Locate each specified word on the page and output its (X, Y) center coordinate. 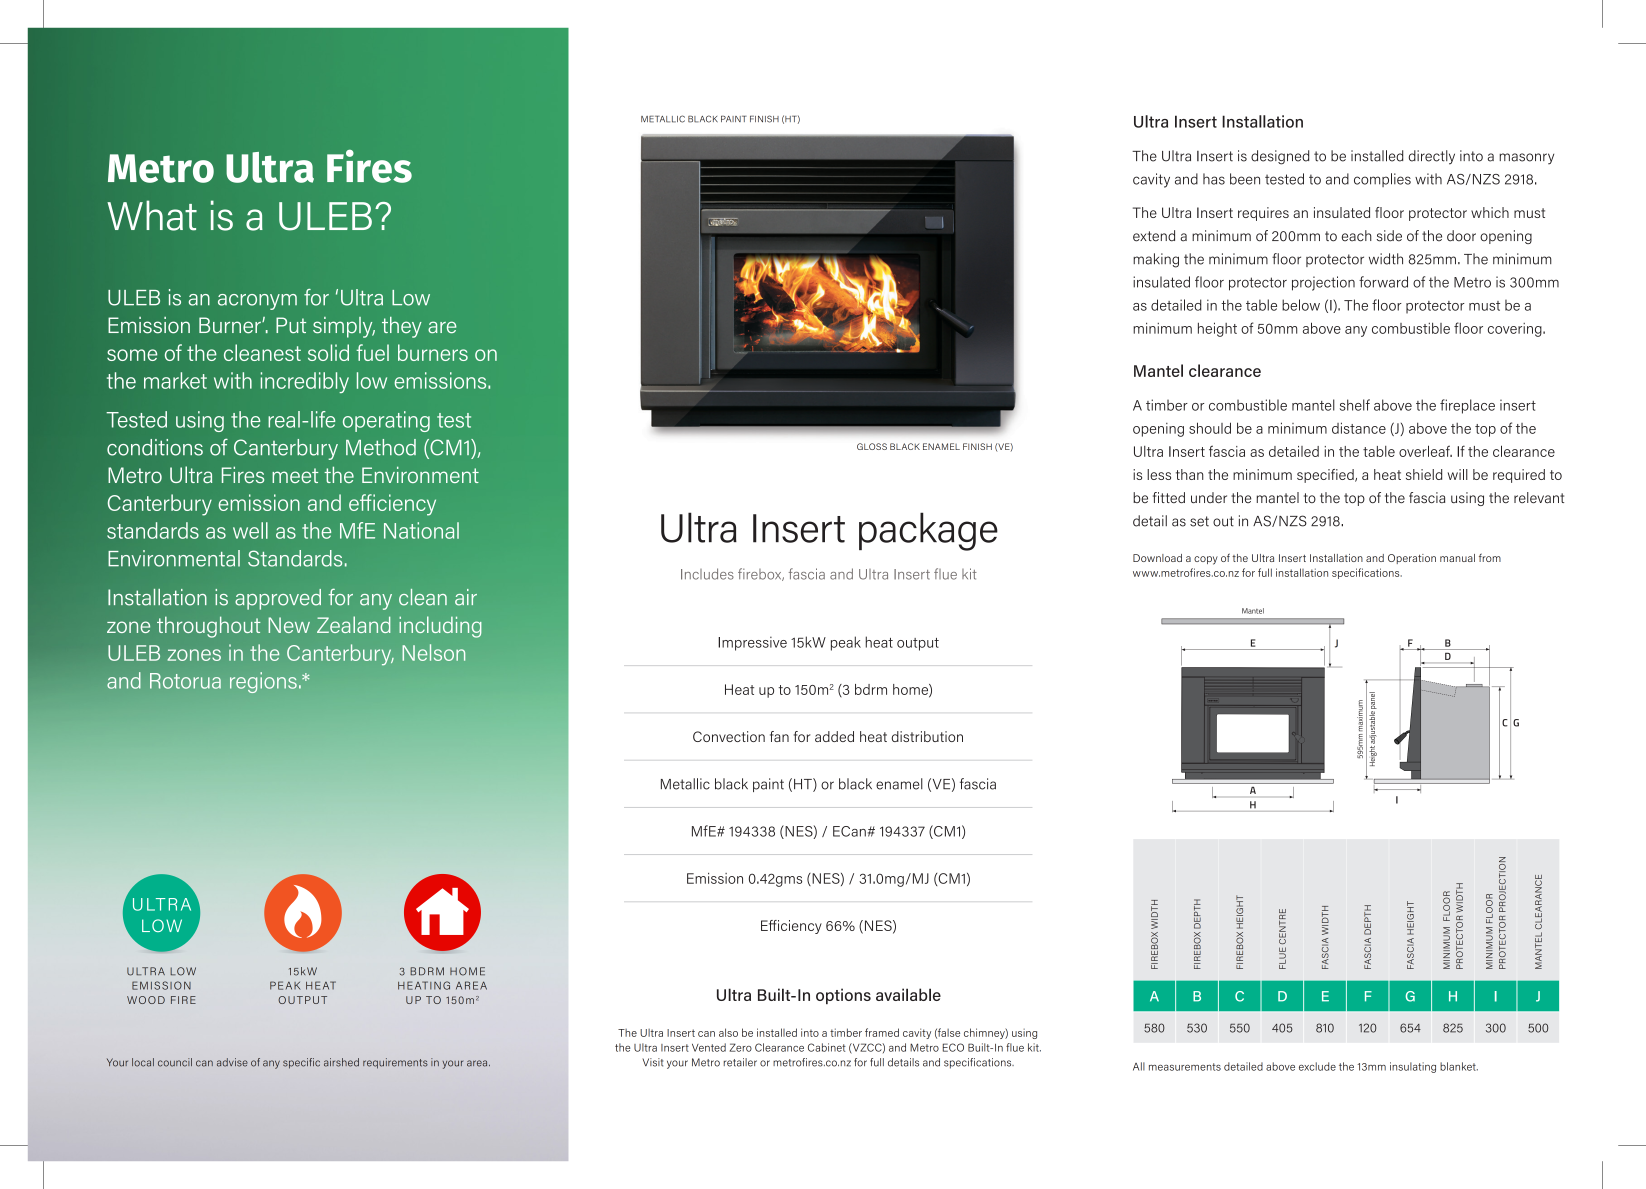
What (152, 215)
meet (295, 475)
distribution (927, 736)
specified (1326, 476)
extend (1154, 236)
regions (263, 682)
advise (232, 1062)
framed (882, 1032)
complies (1382, 180)
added (834, 736)
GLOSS (872, 446)
